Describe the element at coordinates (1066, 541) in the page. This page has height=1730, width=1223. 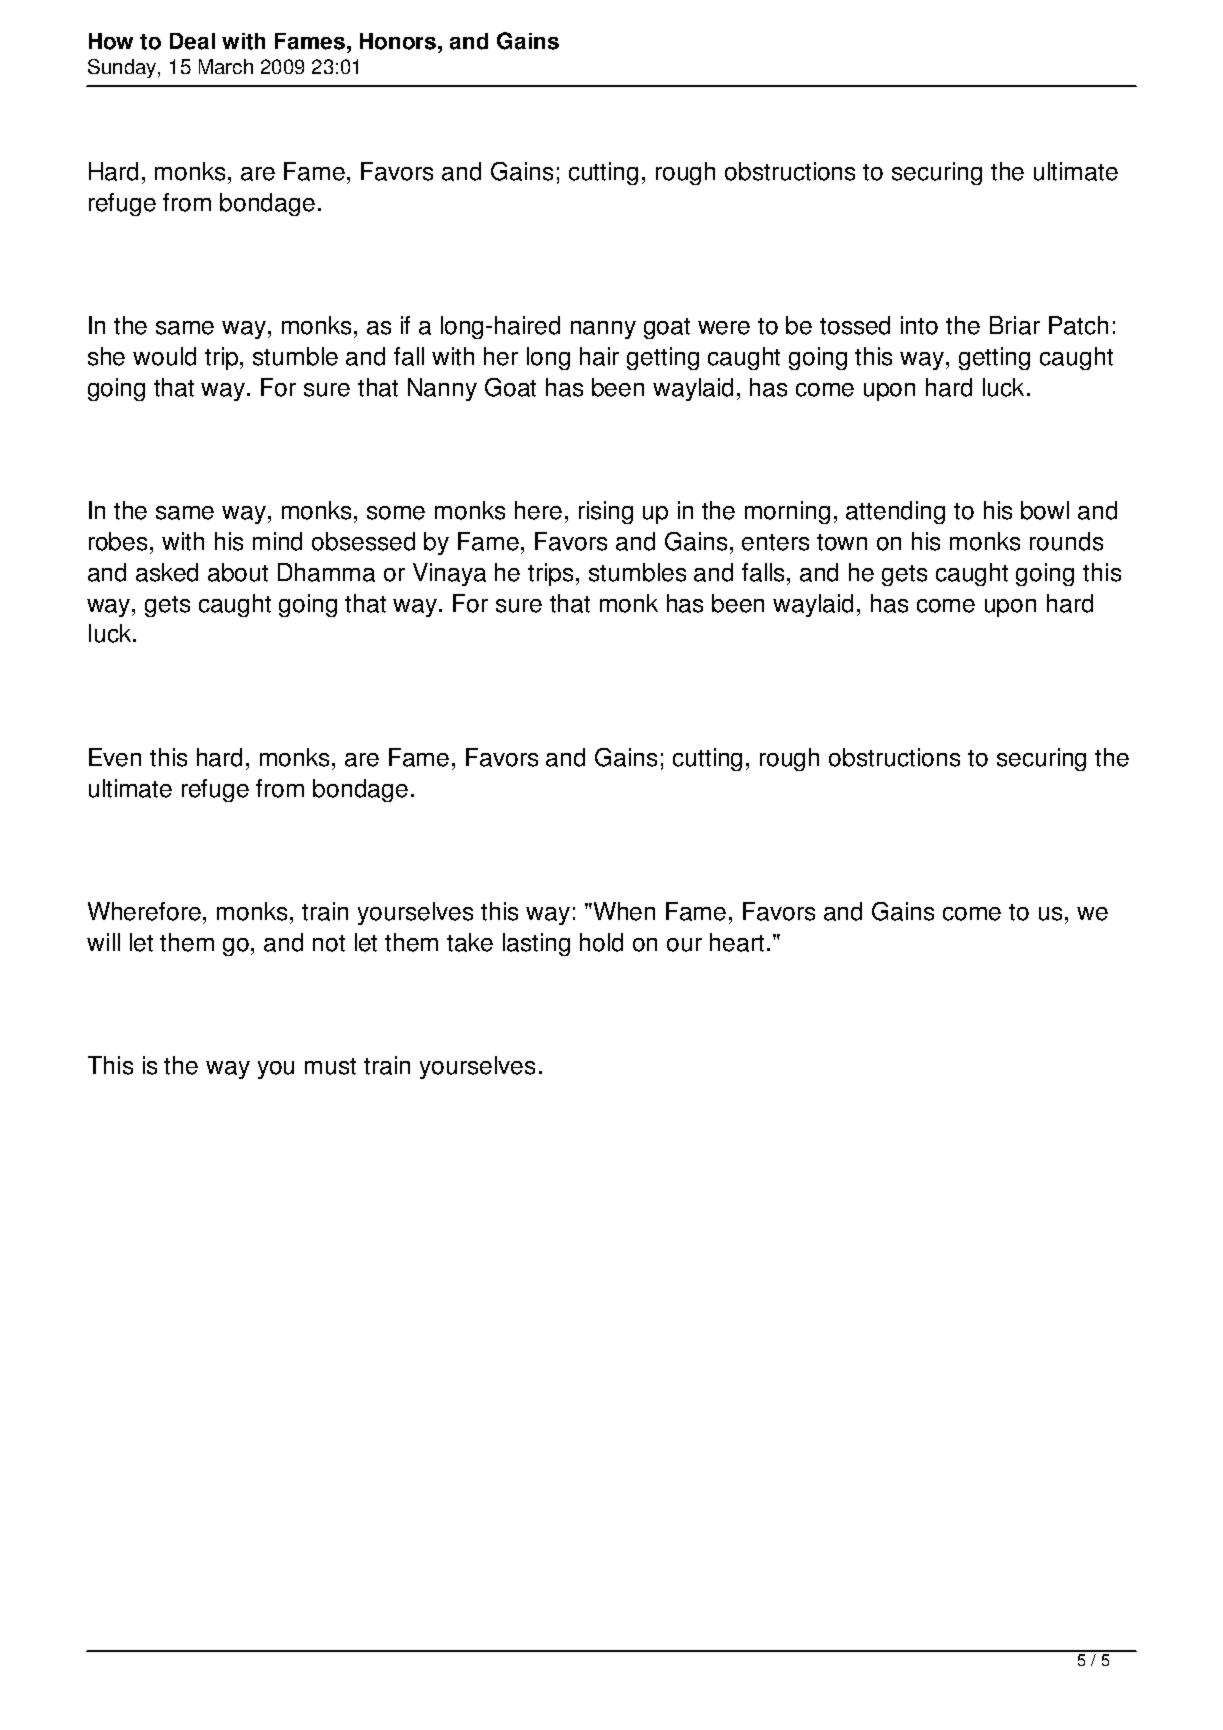
I see `rounds` at that location.
